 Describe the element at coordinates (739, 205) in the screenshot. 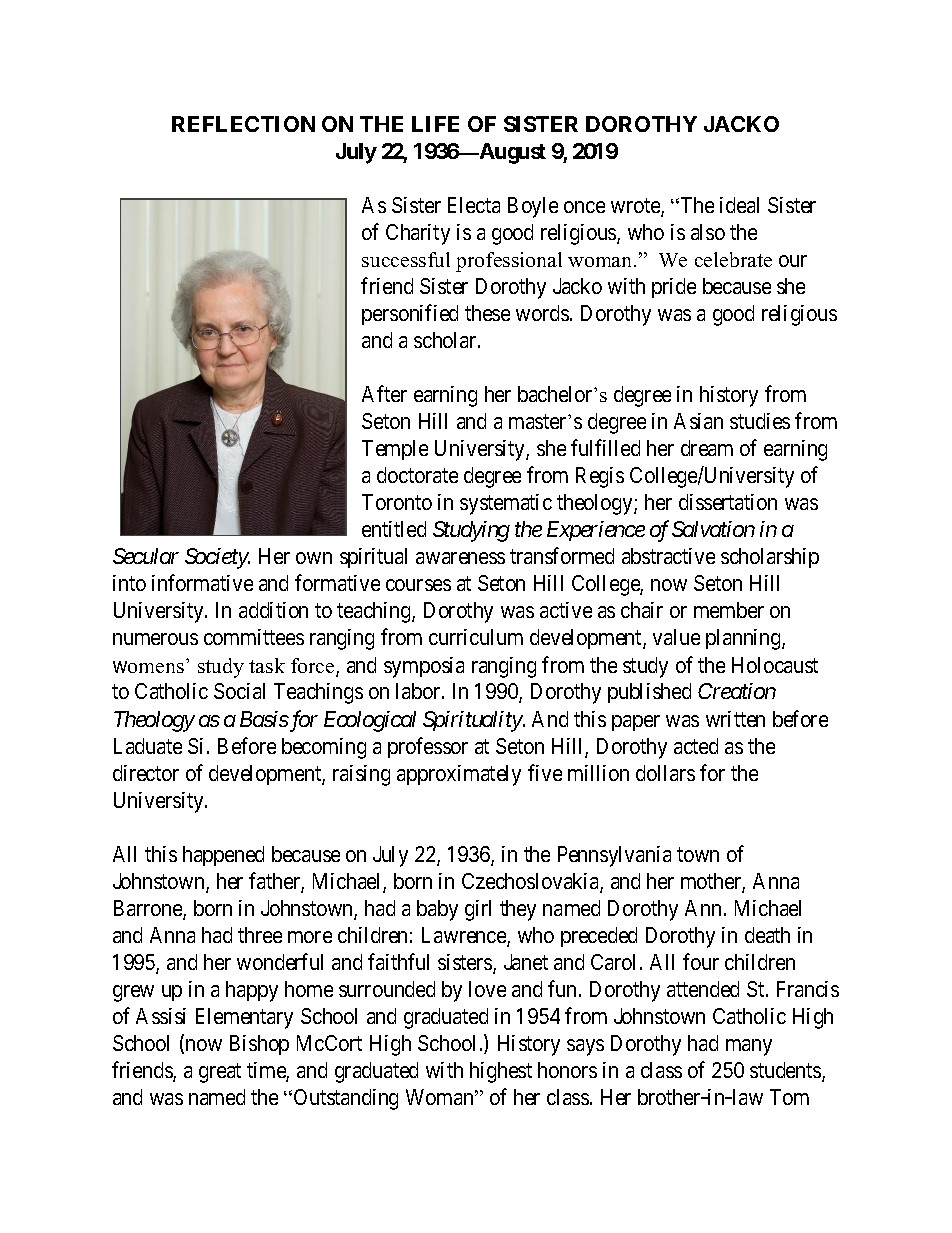

I see `ideal` at that location.
